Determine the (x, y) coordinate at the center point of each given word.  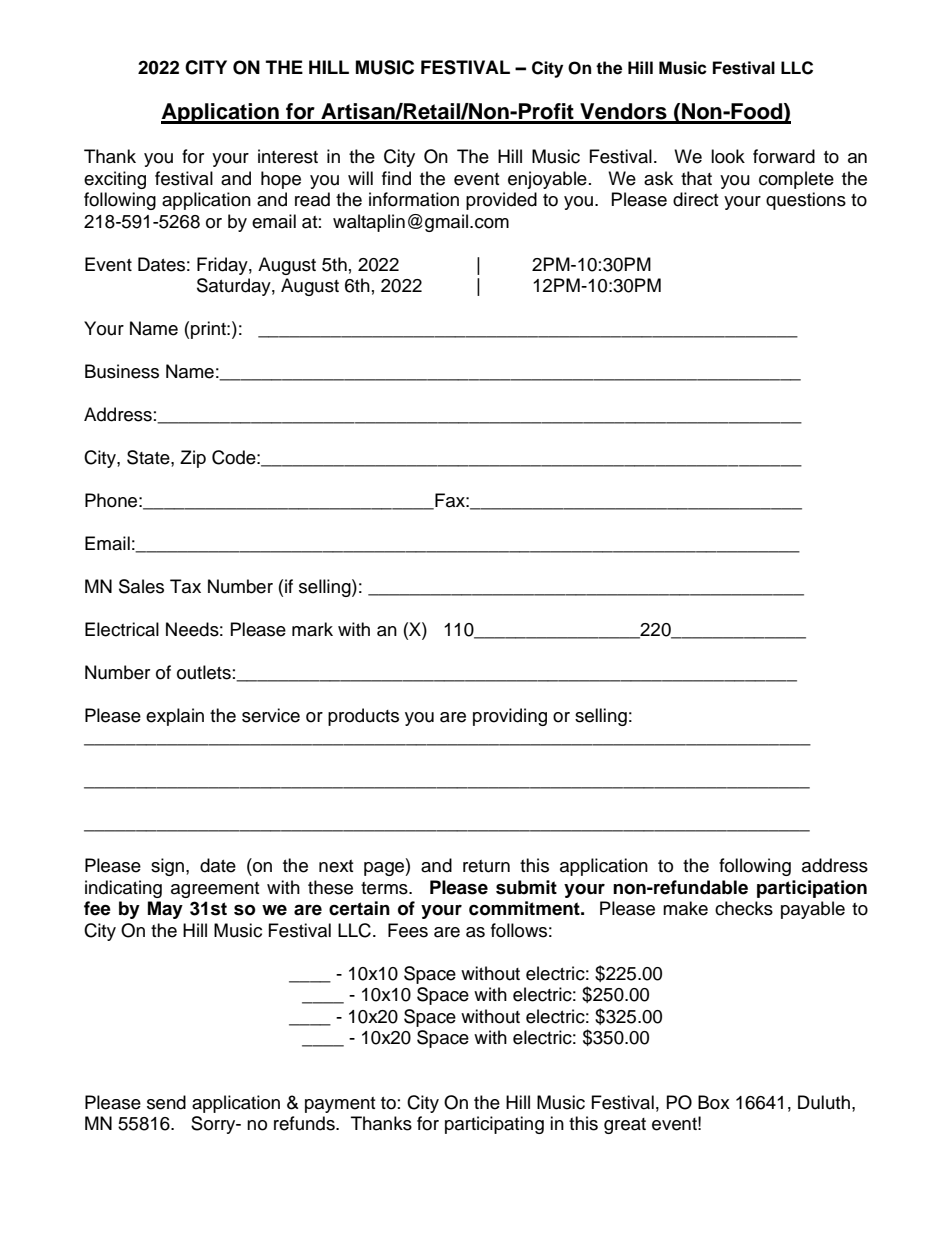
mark (312, 629)
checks (744, 908)
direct (695, 199)
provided (501, 201)
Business (122, 371)
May (165, 910)
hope (281, 180)
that (696, 178)
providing (510, 717)
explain (175, 717)
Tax (185, 586)
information (414, 199)
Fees (408, 930)
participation (812, 889)
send (166, 1102)
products (363, 717)
